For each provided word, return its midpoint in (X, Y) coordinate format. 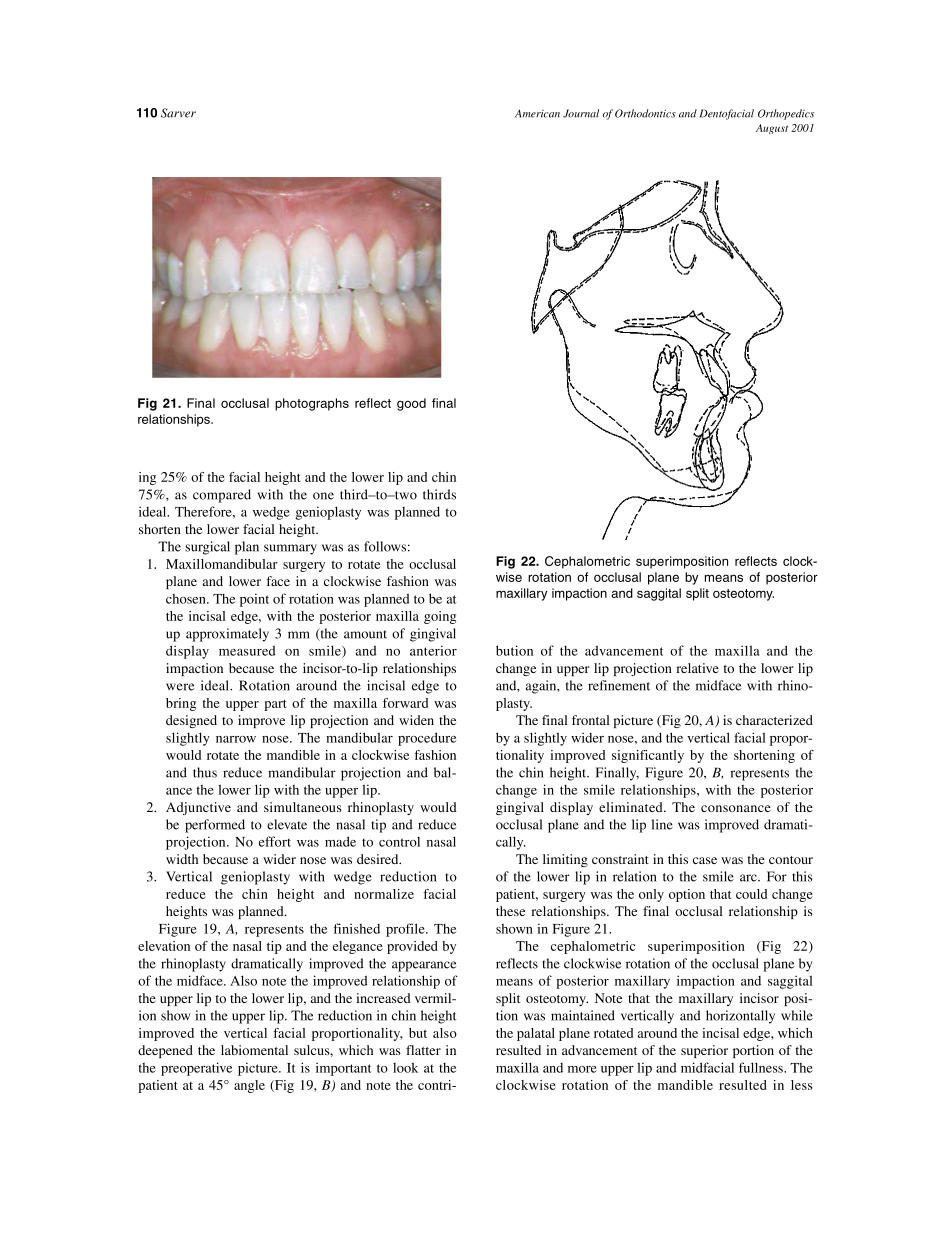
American (537, 113)
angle (249, 1086)
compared (222, 496)
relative (697, 668)
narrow (236, 739)
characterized (774, 720)
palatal (536, 1034)
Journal (581, 113)
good (411, 404)
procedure (427, 739)
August (772, 129)
